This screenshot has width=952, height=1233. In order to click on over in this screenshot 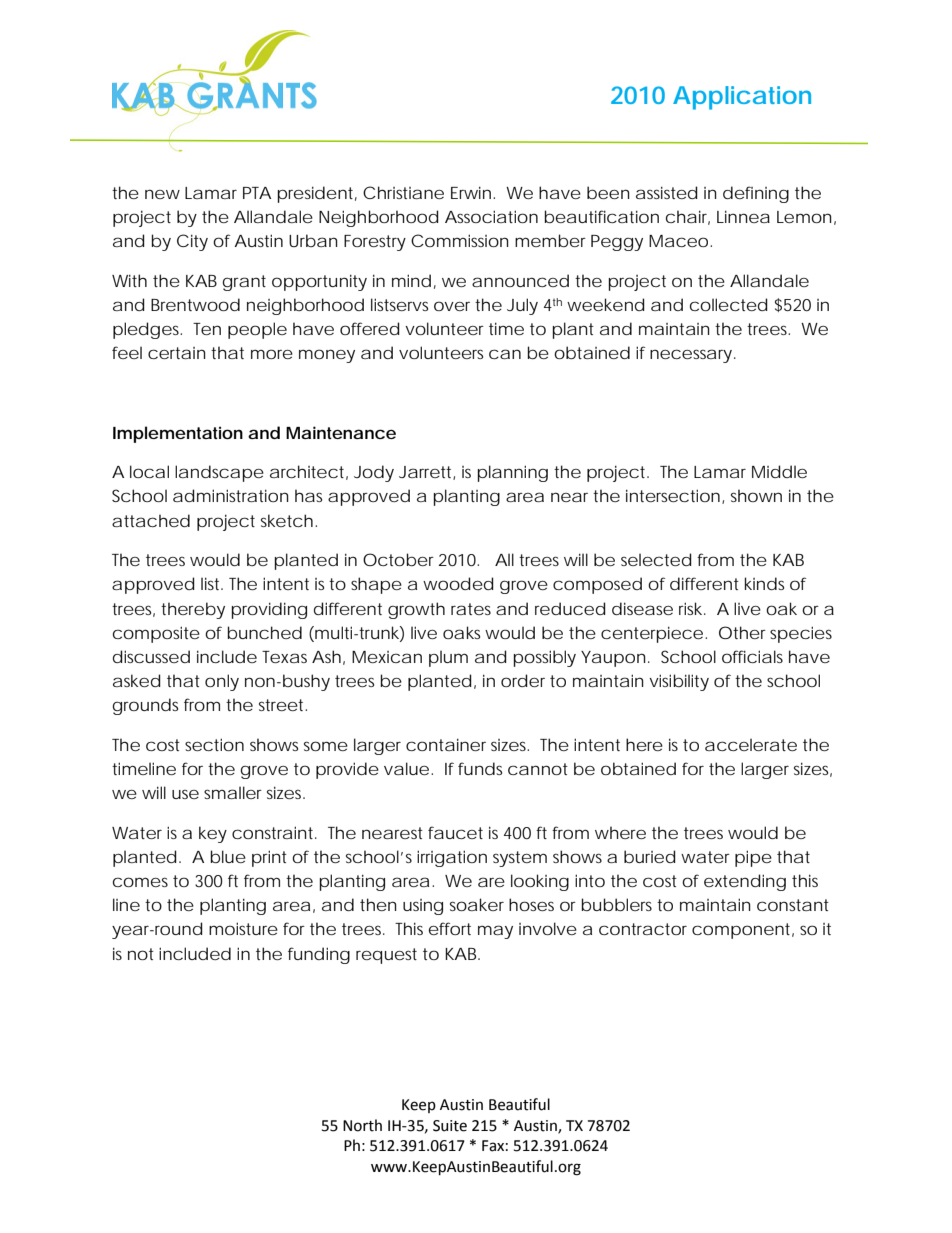, I will do `click(452, 306)`.
